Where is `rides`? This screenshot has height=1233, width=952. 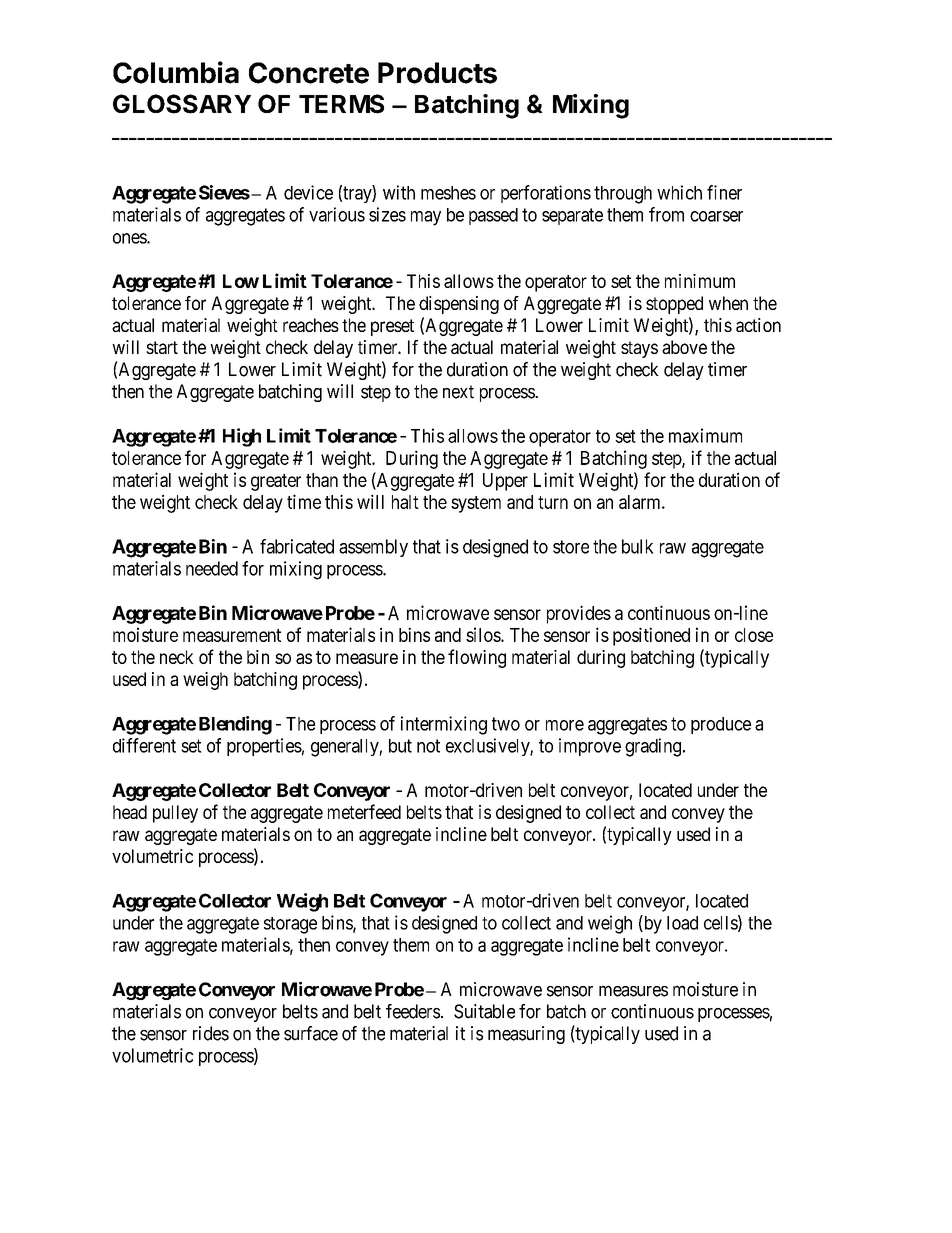 rides is located at coordinates (211, 1033).
